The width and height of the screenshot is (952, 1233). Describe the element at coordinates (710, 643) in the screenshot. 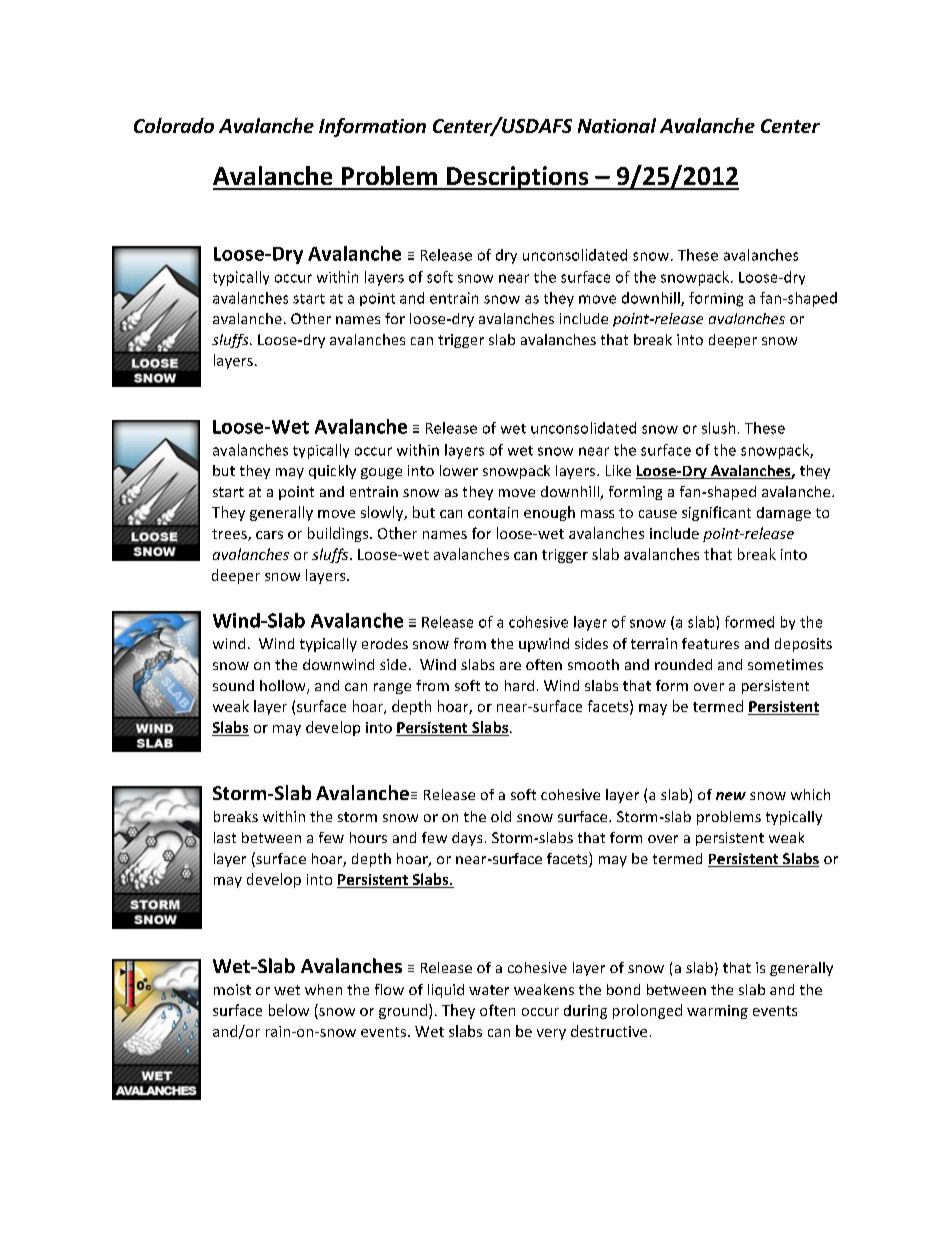

I see `features` at that location.
